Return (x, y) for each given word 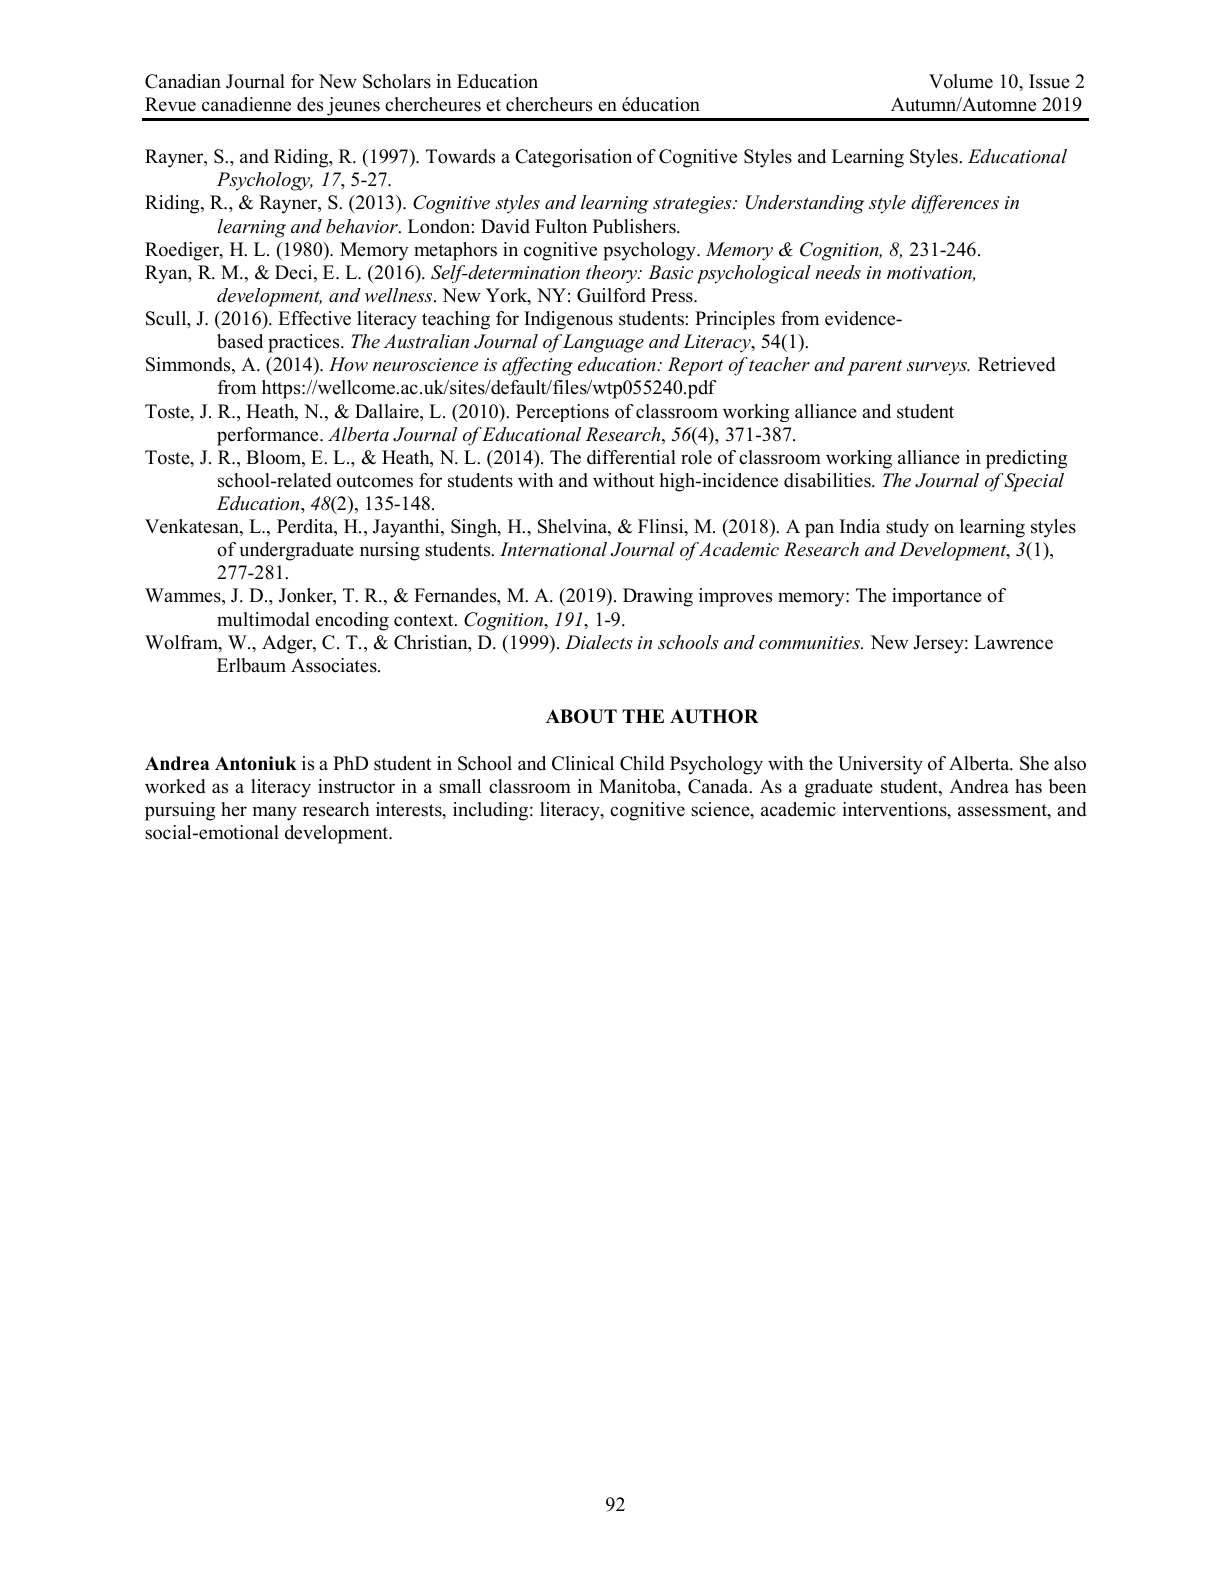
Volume (961, 81)
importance (937, 597)
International (553, 549)
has (1028, 786)
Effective (314, 318)
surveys (938, 369)
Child (642, 763)
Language (603, 343)
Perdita (306, 527)
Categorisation (573, 158)
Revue (170, 104)
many (275, 813)
